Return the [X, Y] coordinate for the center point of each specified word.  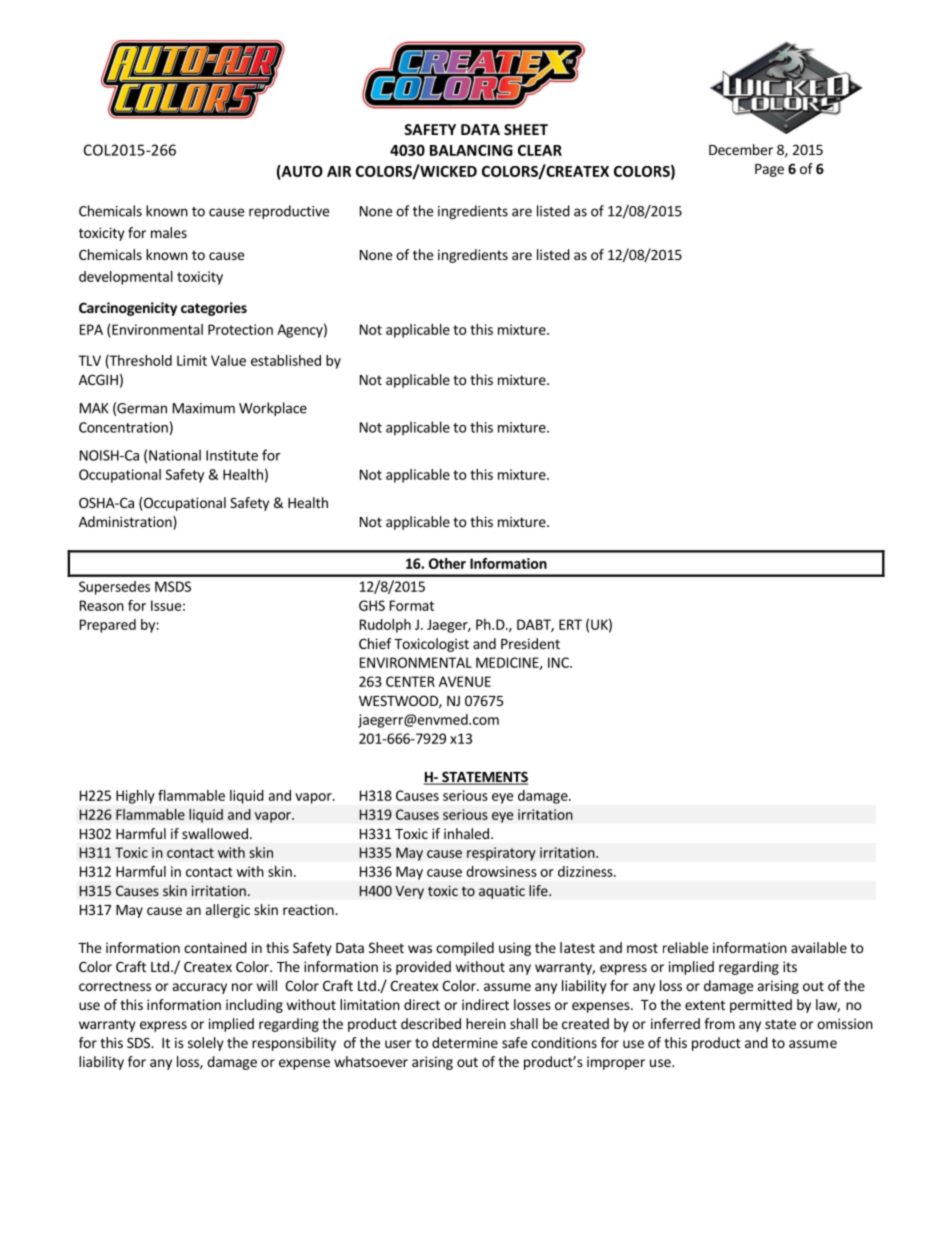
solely [206, 1044]
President [530, 643]
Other [447, 563]
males [169, 232]
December [741, 149]
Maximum [204, 408]
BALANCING [471, 150]
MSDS [173, 586]
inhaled [466, 833]
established [286, 360]
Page [769, 170]
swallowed [215, 833]
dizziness [586, 871]
